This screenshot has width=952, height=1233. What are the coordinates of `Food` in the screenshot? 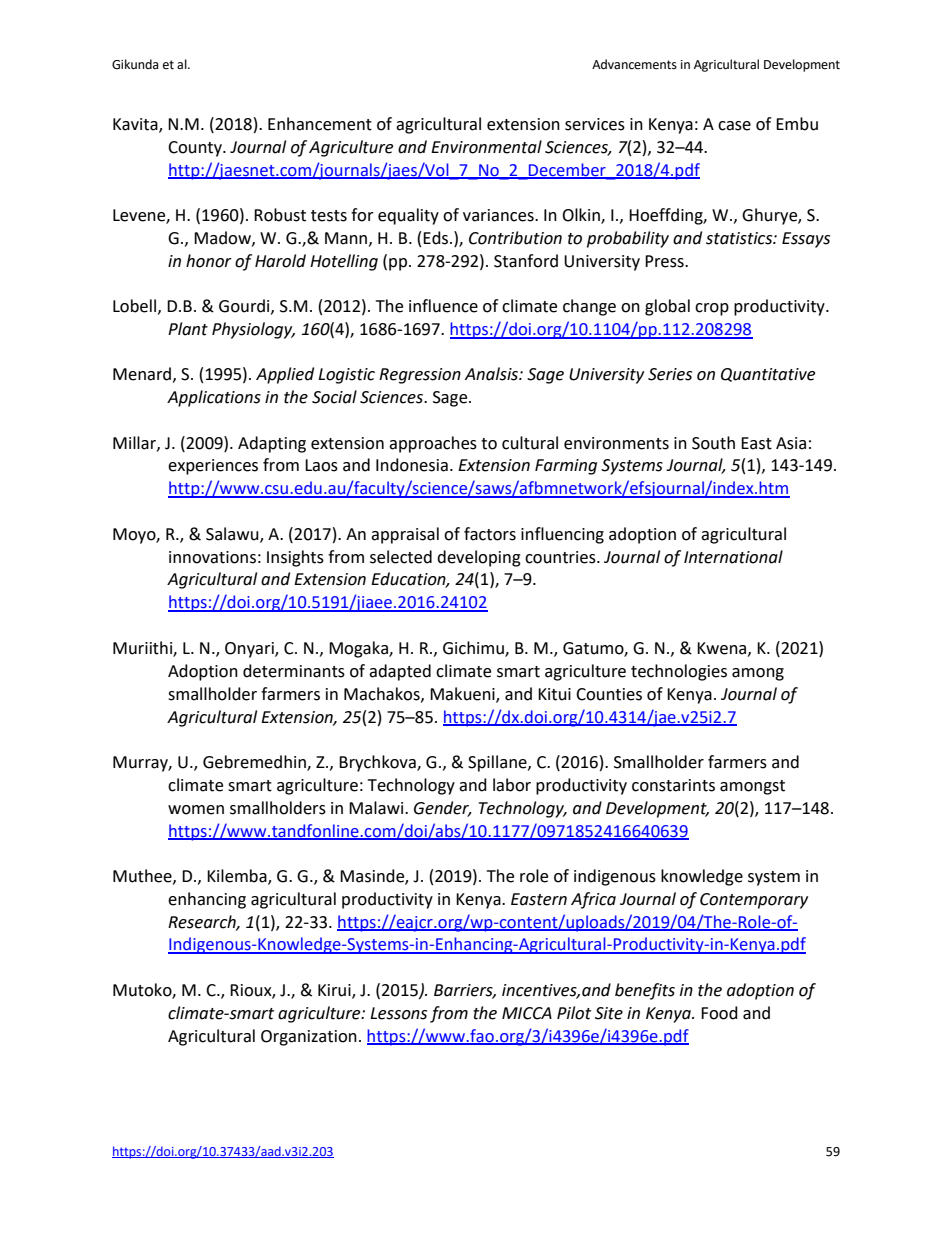 It's located at (719, 1013).
